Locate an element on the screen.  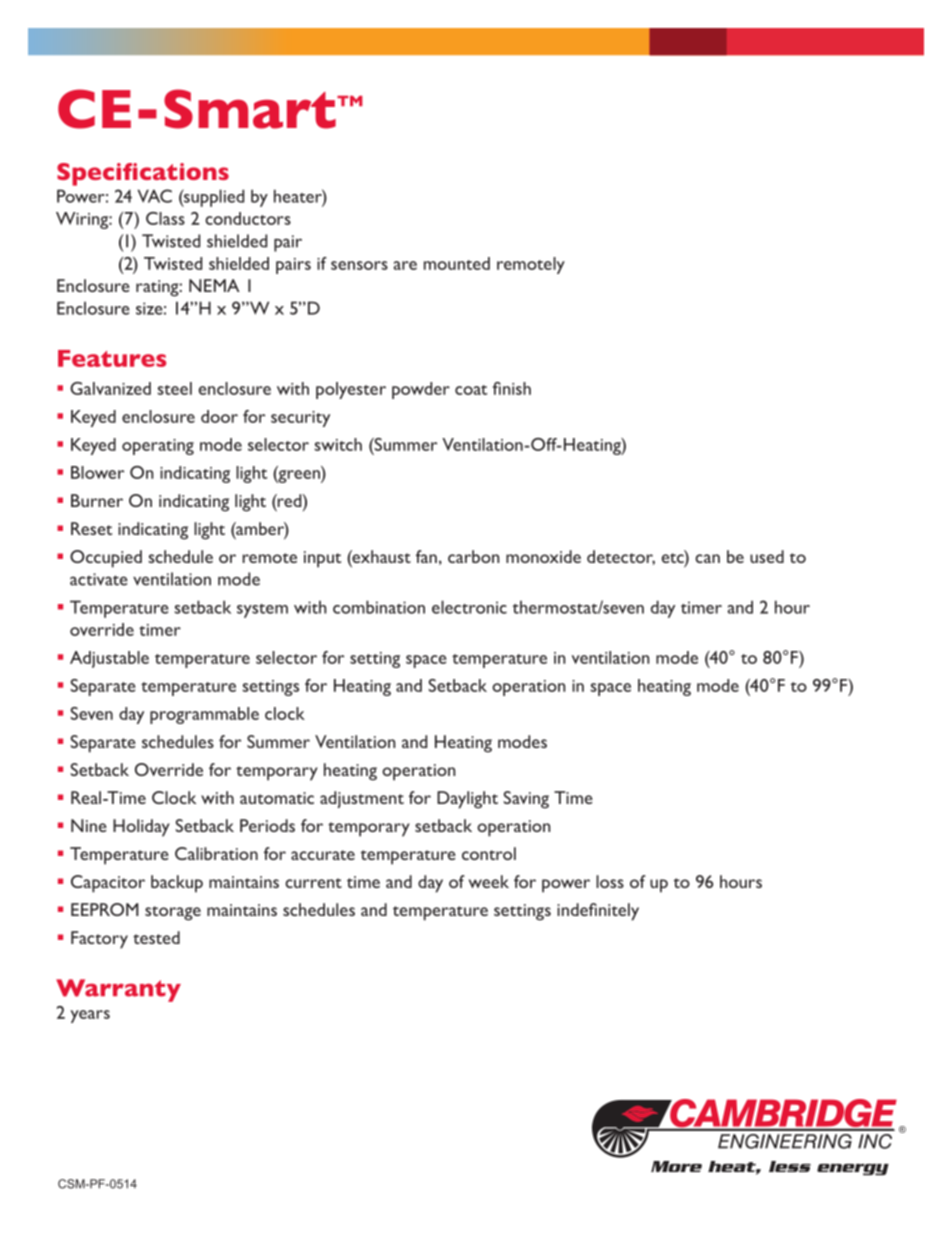
steel is located at coordinates (174, 388).
